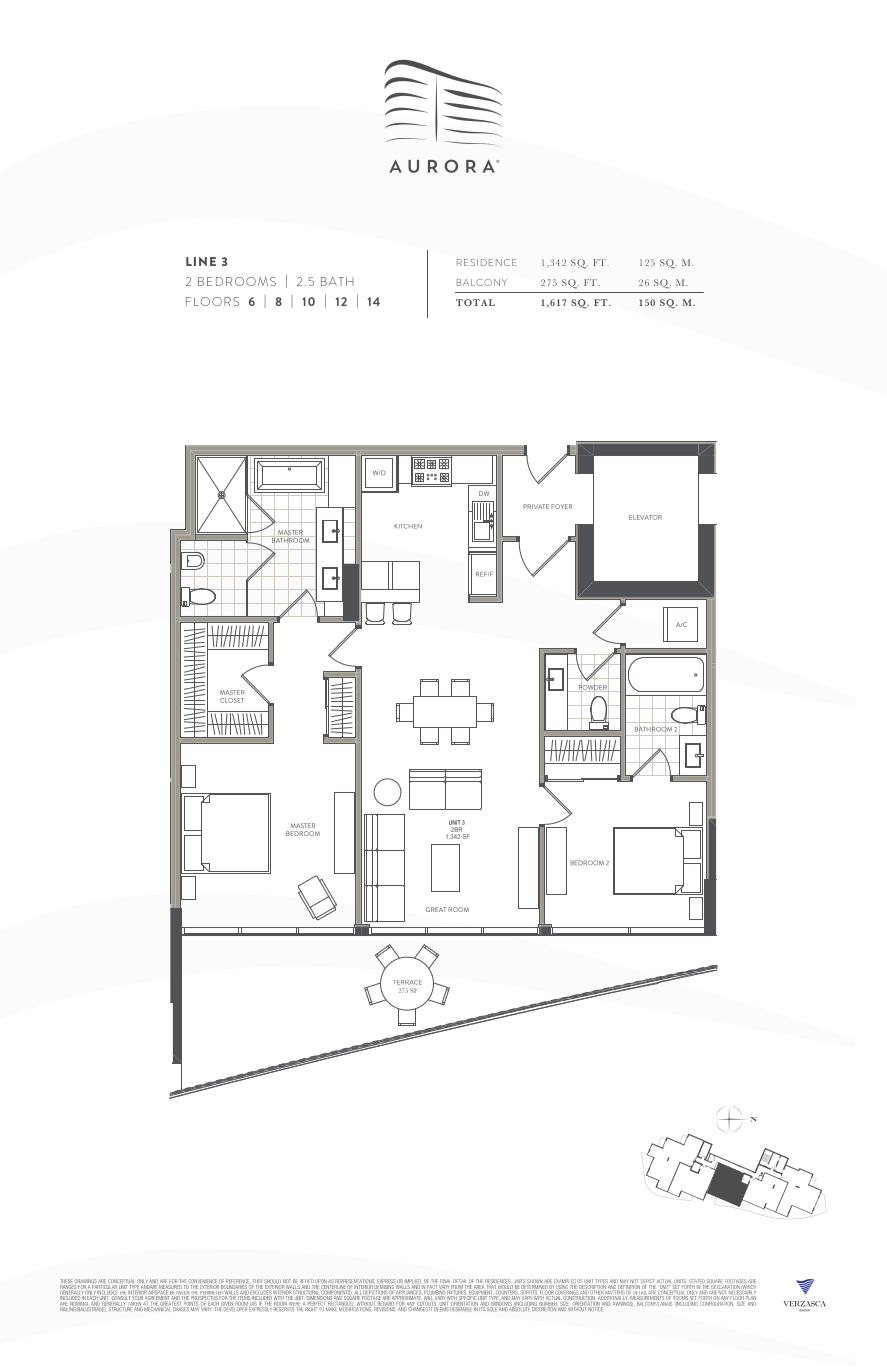 This document has height=1372, width=887. Describe the element at coordinates (561, 506) in the document. I see `FOYER` at that location.
